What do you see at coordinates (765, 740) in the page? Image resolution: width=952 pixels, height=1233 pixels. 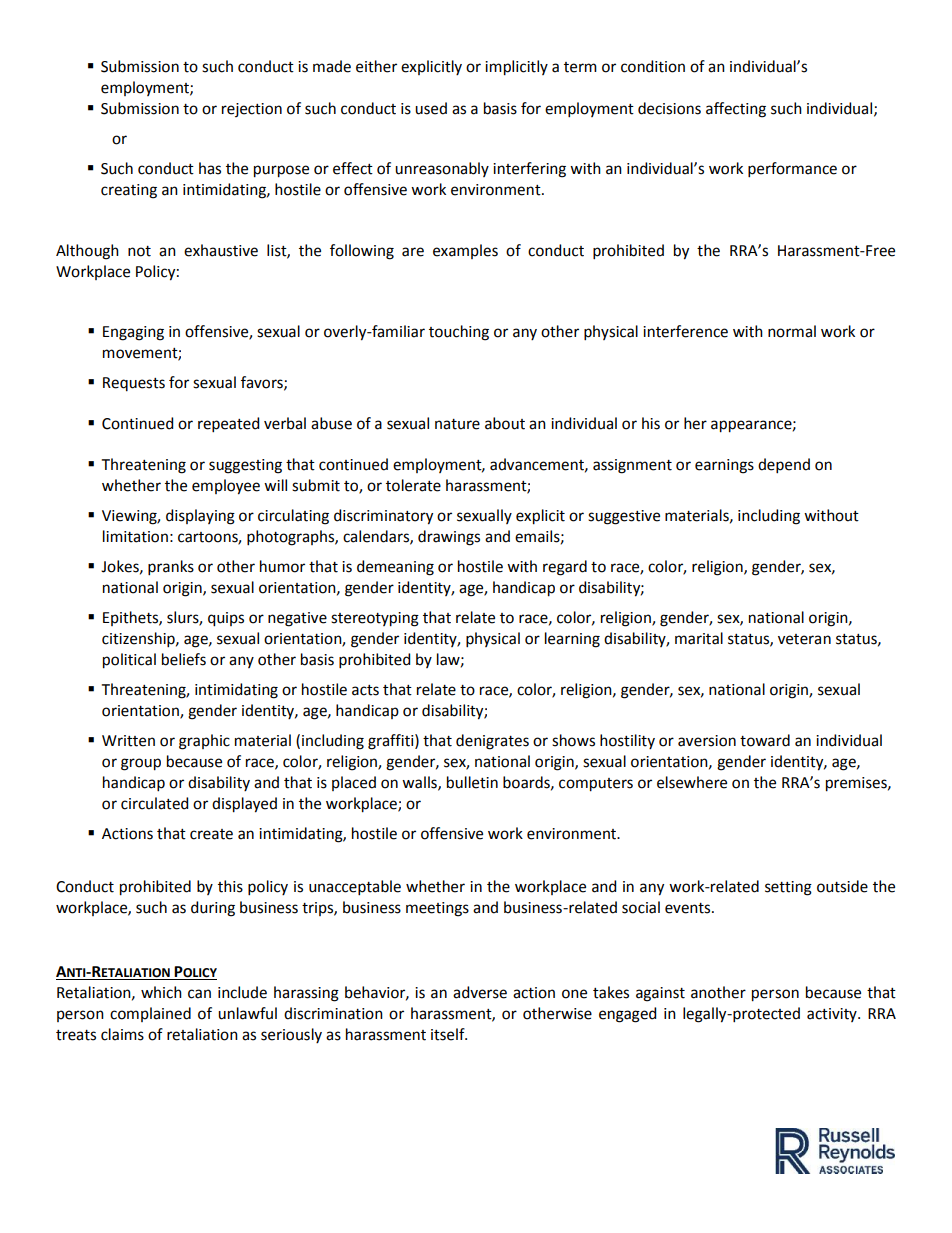 I see `toward` at bounding box center [765, 740].
